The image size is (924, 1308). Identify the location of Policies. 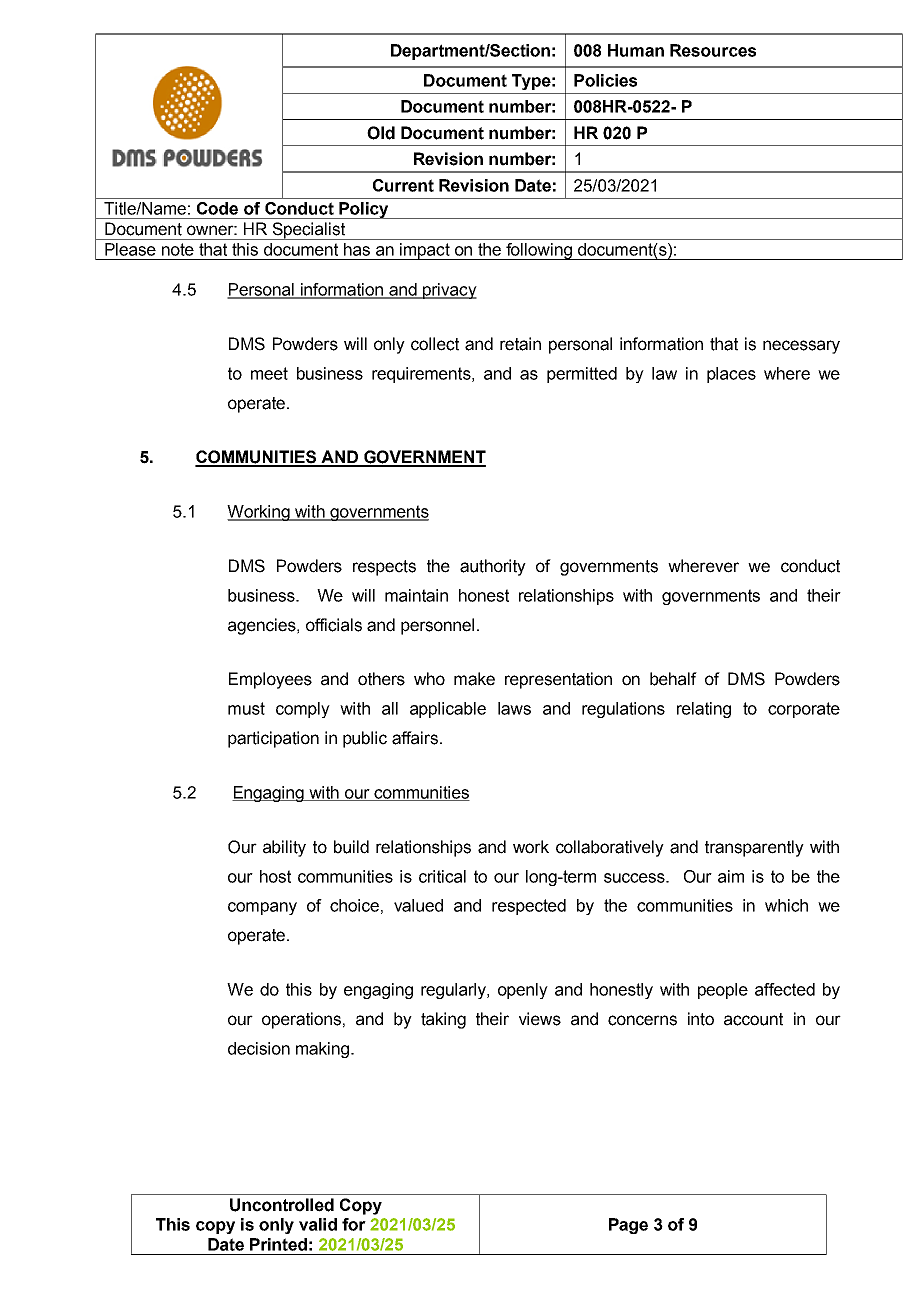
(605, 80).
